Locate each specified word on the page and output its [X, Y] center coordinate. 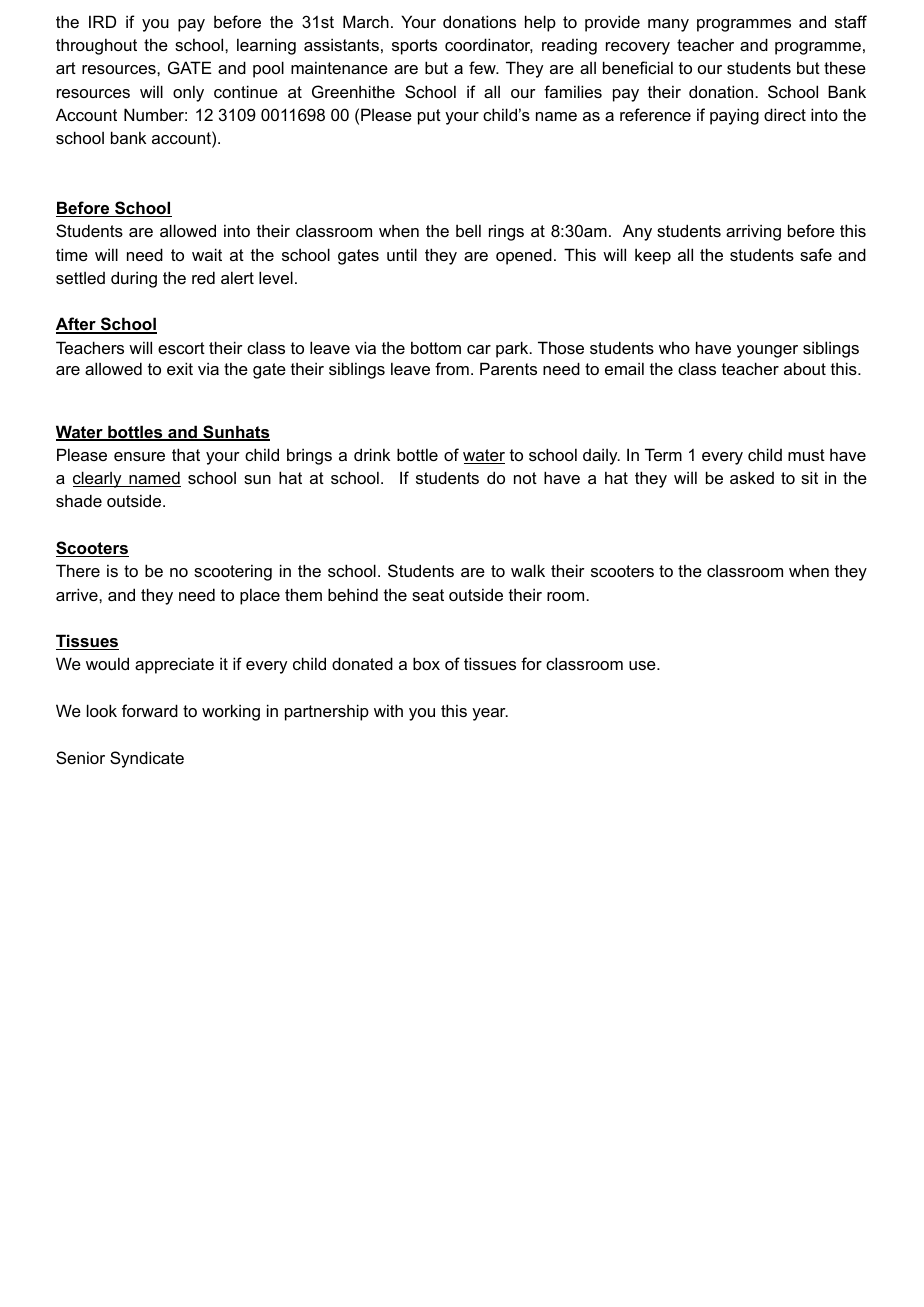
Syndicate [147, 759]
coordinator [489, 45]
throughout [96, 46]
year [490, 714]
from [452, 368]
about [805, 368]
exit [180, 368]
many [668, 25]
